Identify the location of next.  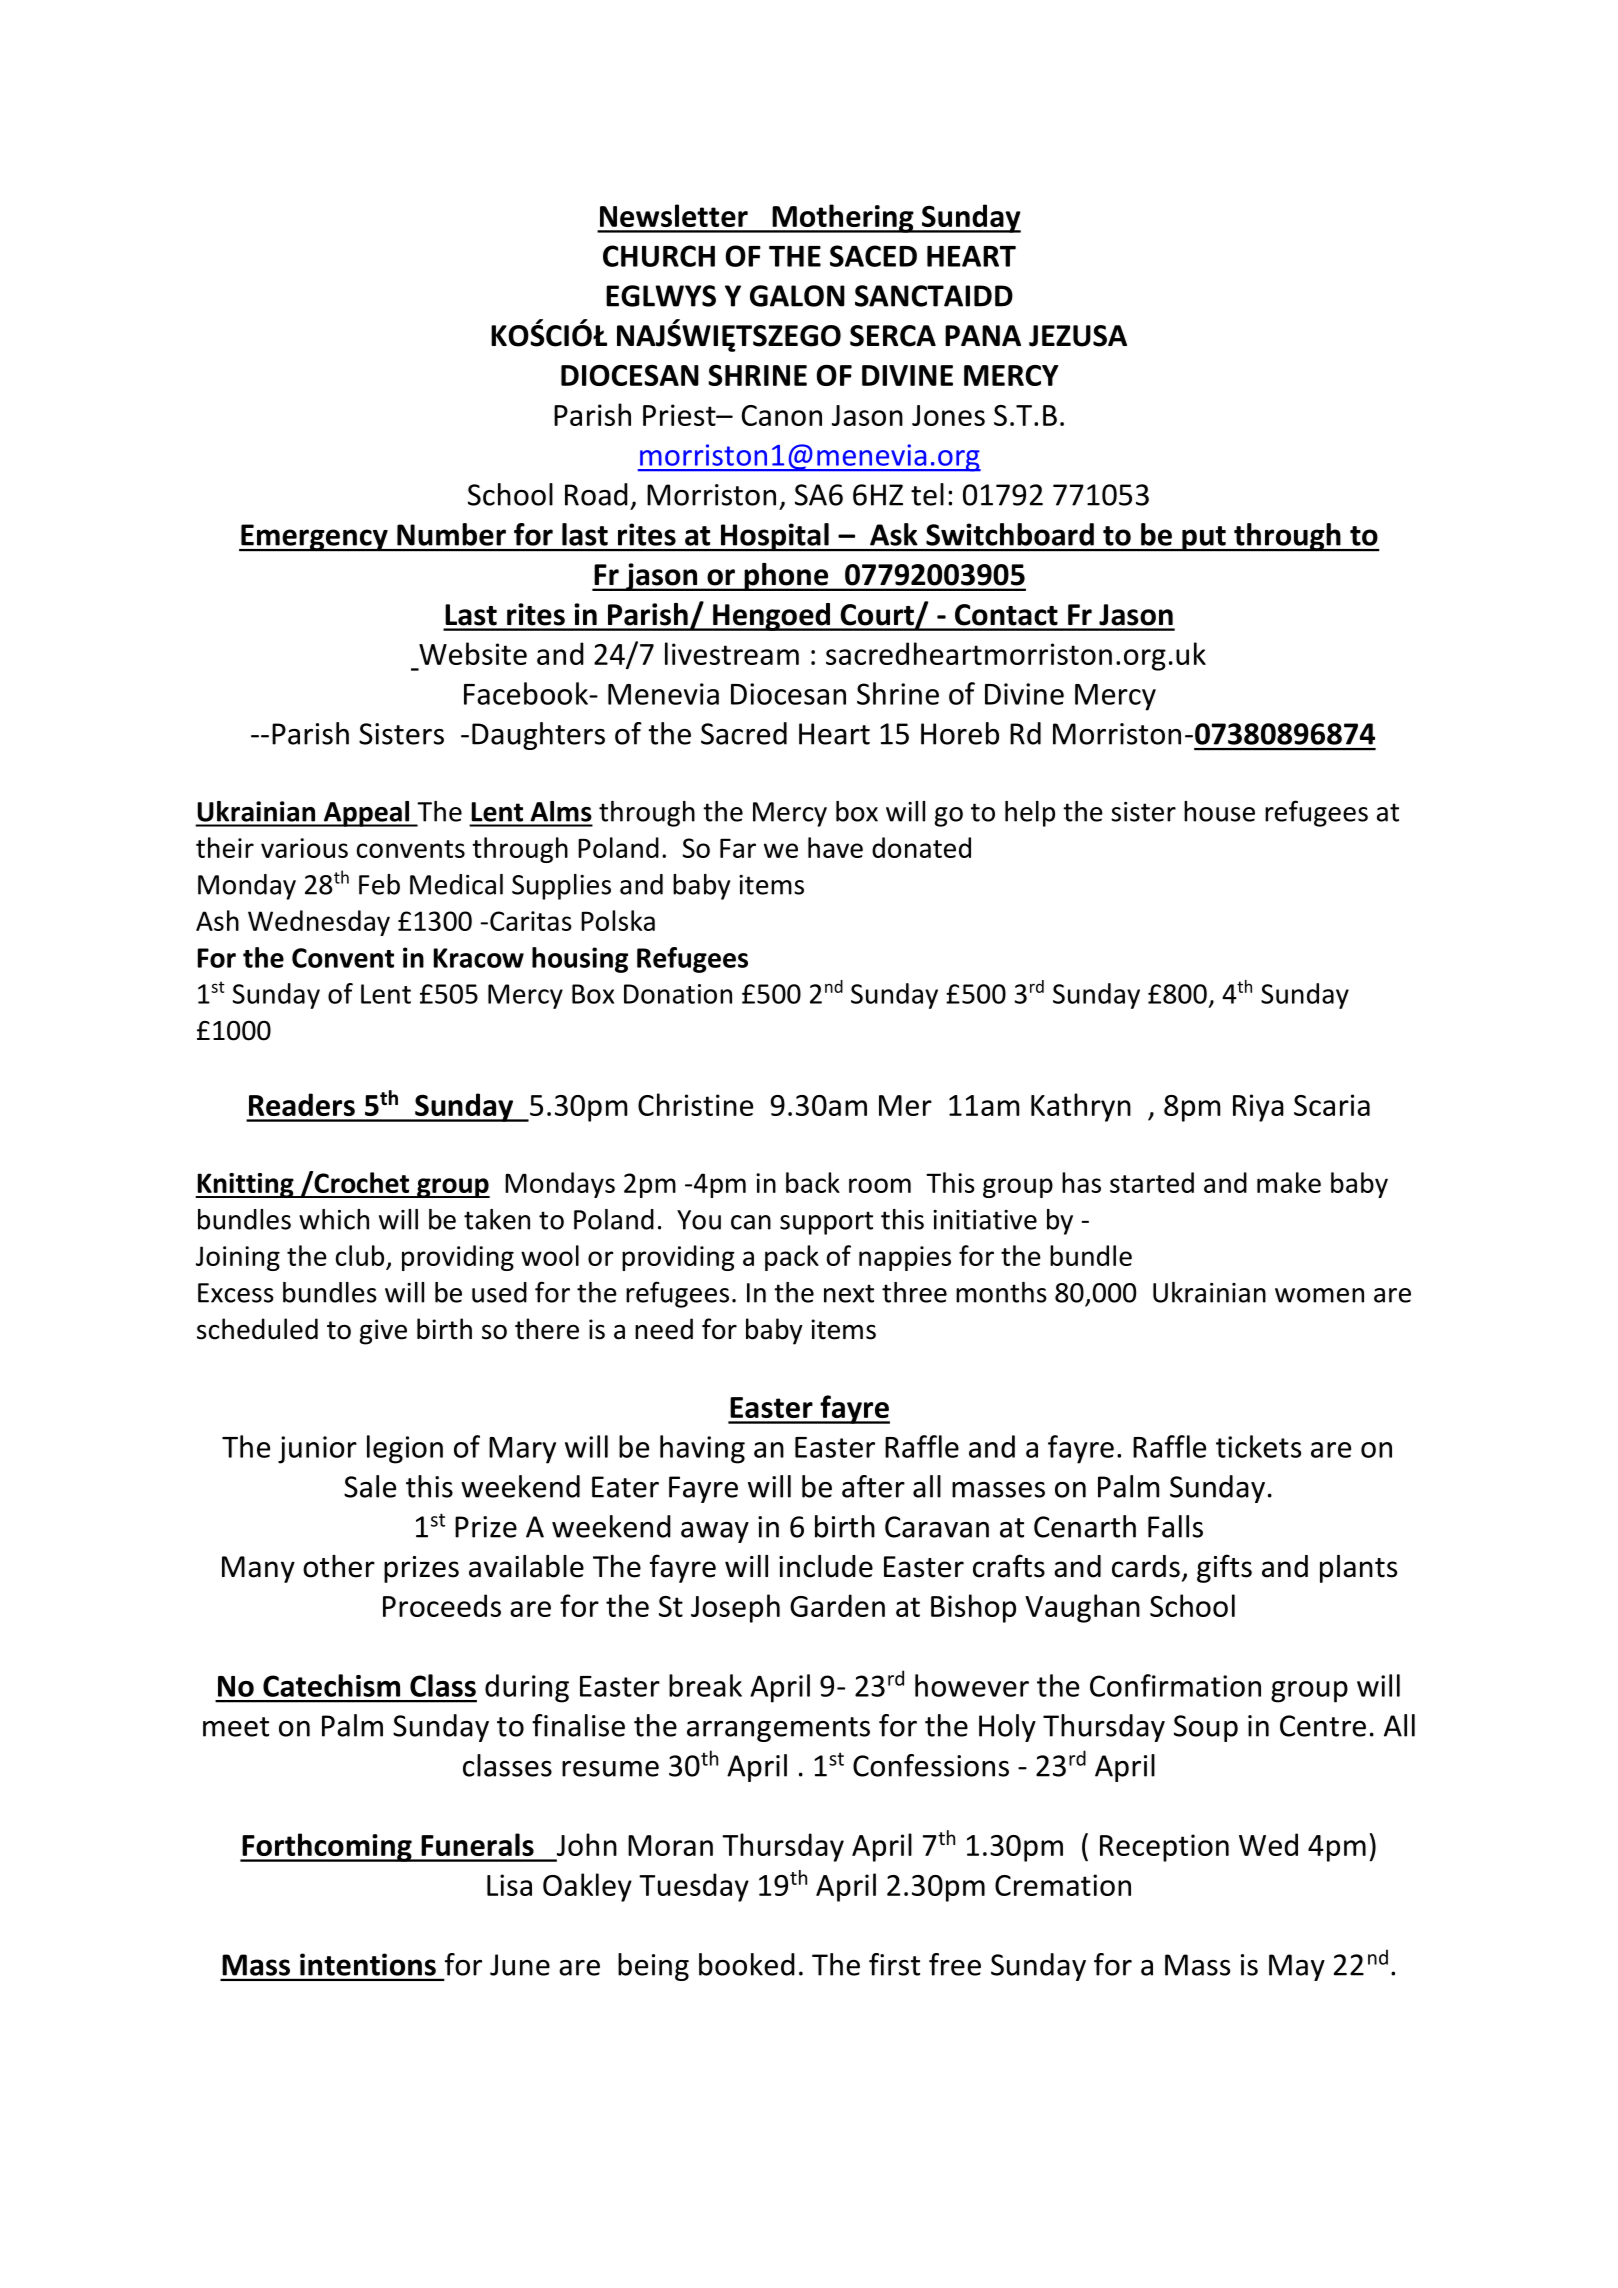
(849, 1293).
